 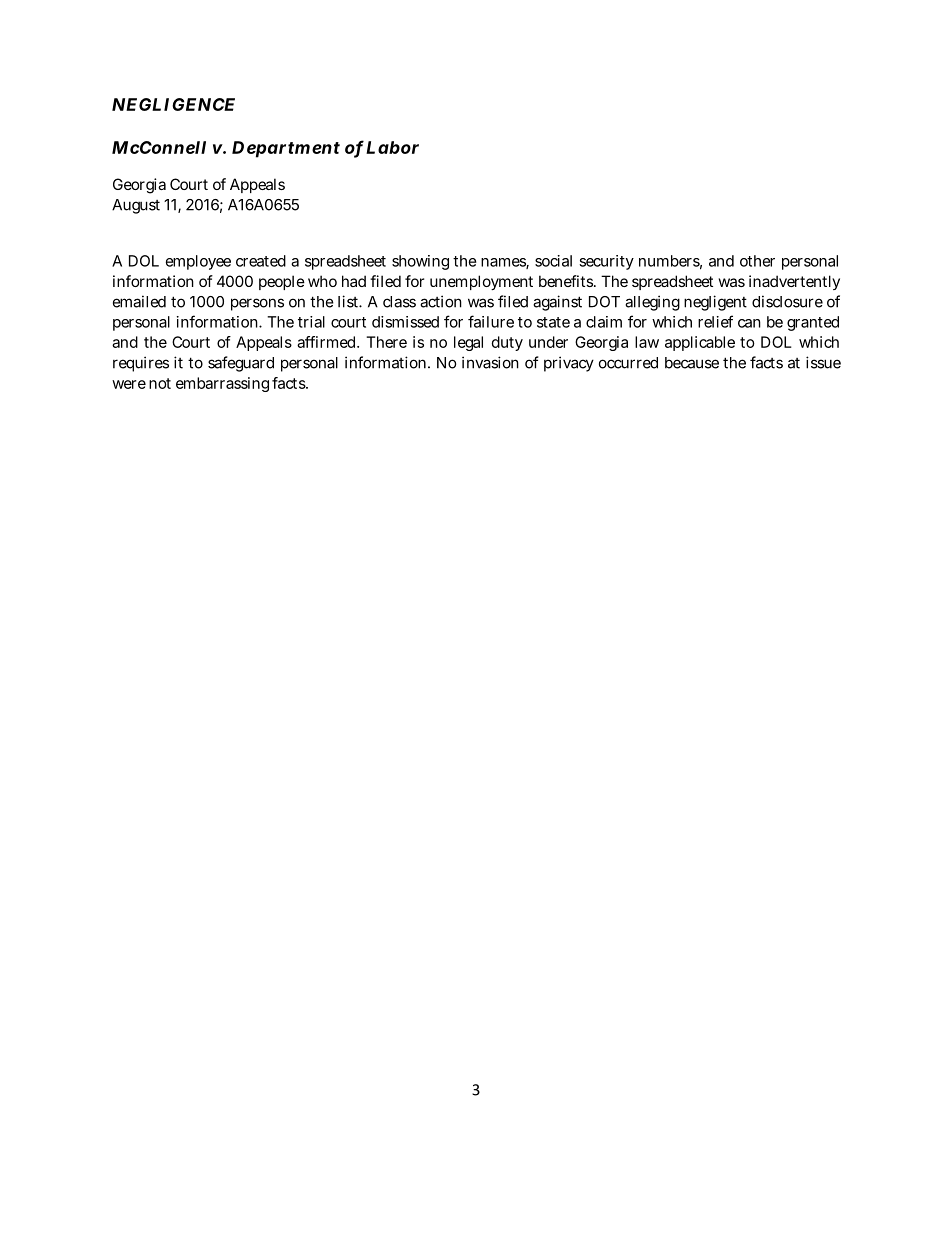 What do you see at coordinates (553, 261) in the document?
I see `social` at bounding box center [553, 261].
